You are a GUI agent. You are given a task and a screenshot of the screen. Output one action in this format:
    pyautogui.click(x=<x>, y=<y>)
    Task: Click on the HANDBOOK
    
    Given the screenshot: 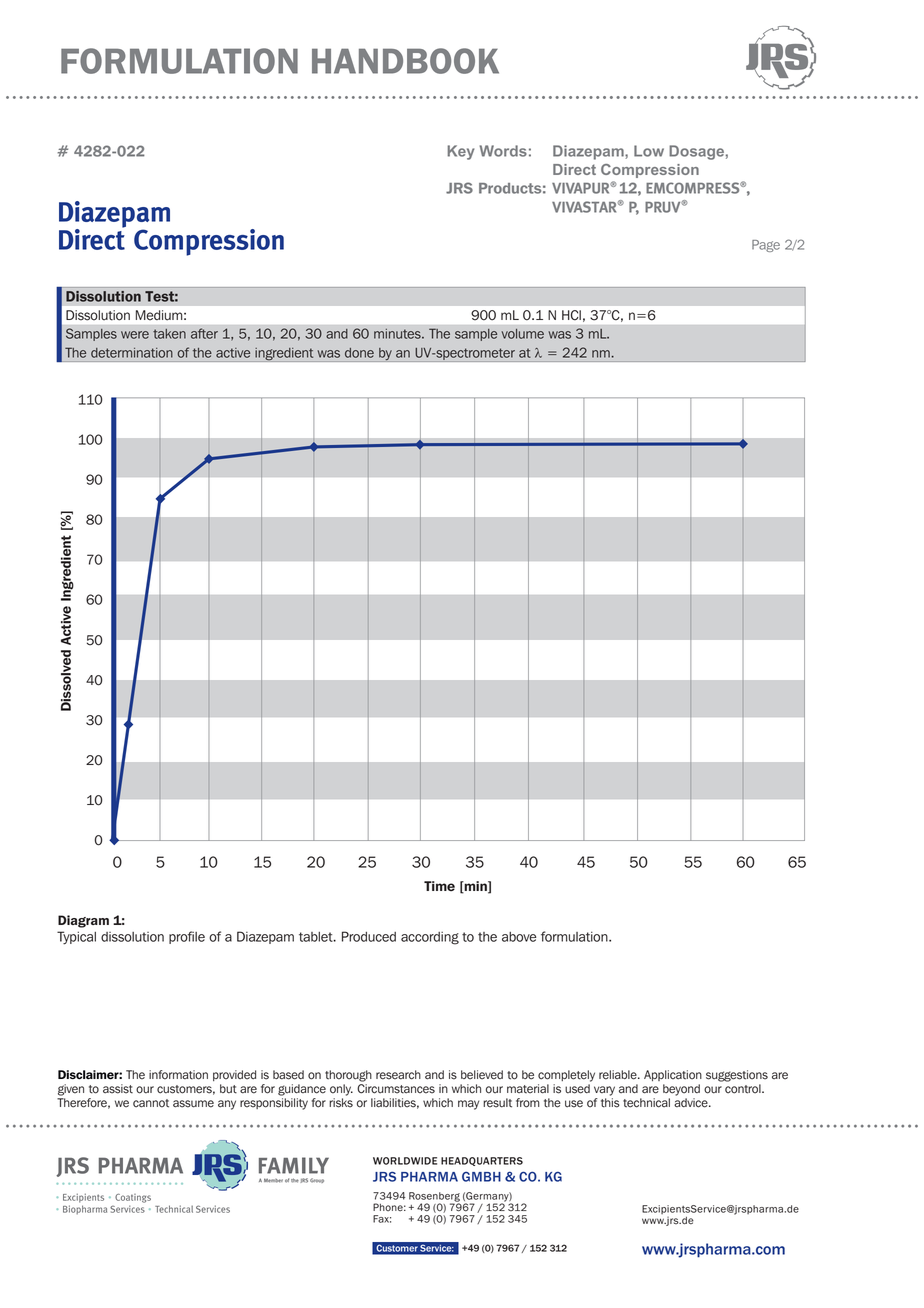 What is the action you would take?
    pyautogui.click(x=405, y=61)
